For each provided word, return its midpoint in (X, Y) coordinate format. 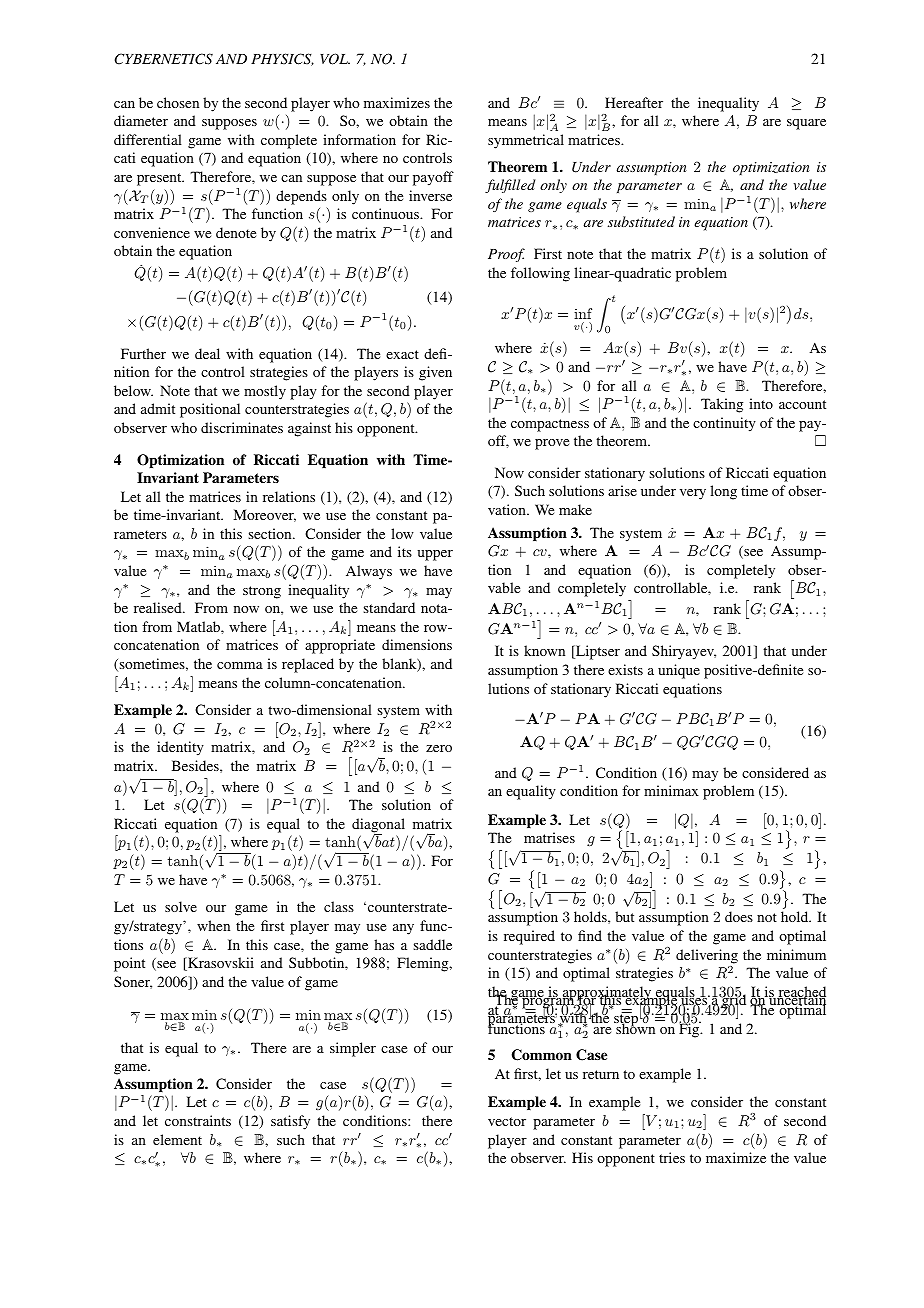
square (806, 124)
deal (207, 353)
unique (679, 671)
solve (181, 906)
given (435, 373)
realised (159, 607)
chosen (178, 102)
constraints (198, 1120)
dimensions (417, 644)
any (403, 929)
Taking (722, 405)
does (739, 916)
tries (672, 1157)
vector (507, 1121)
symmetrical (526, 141)
